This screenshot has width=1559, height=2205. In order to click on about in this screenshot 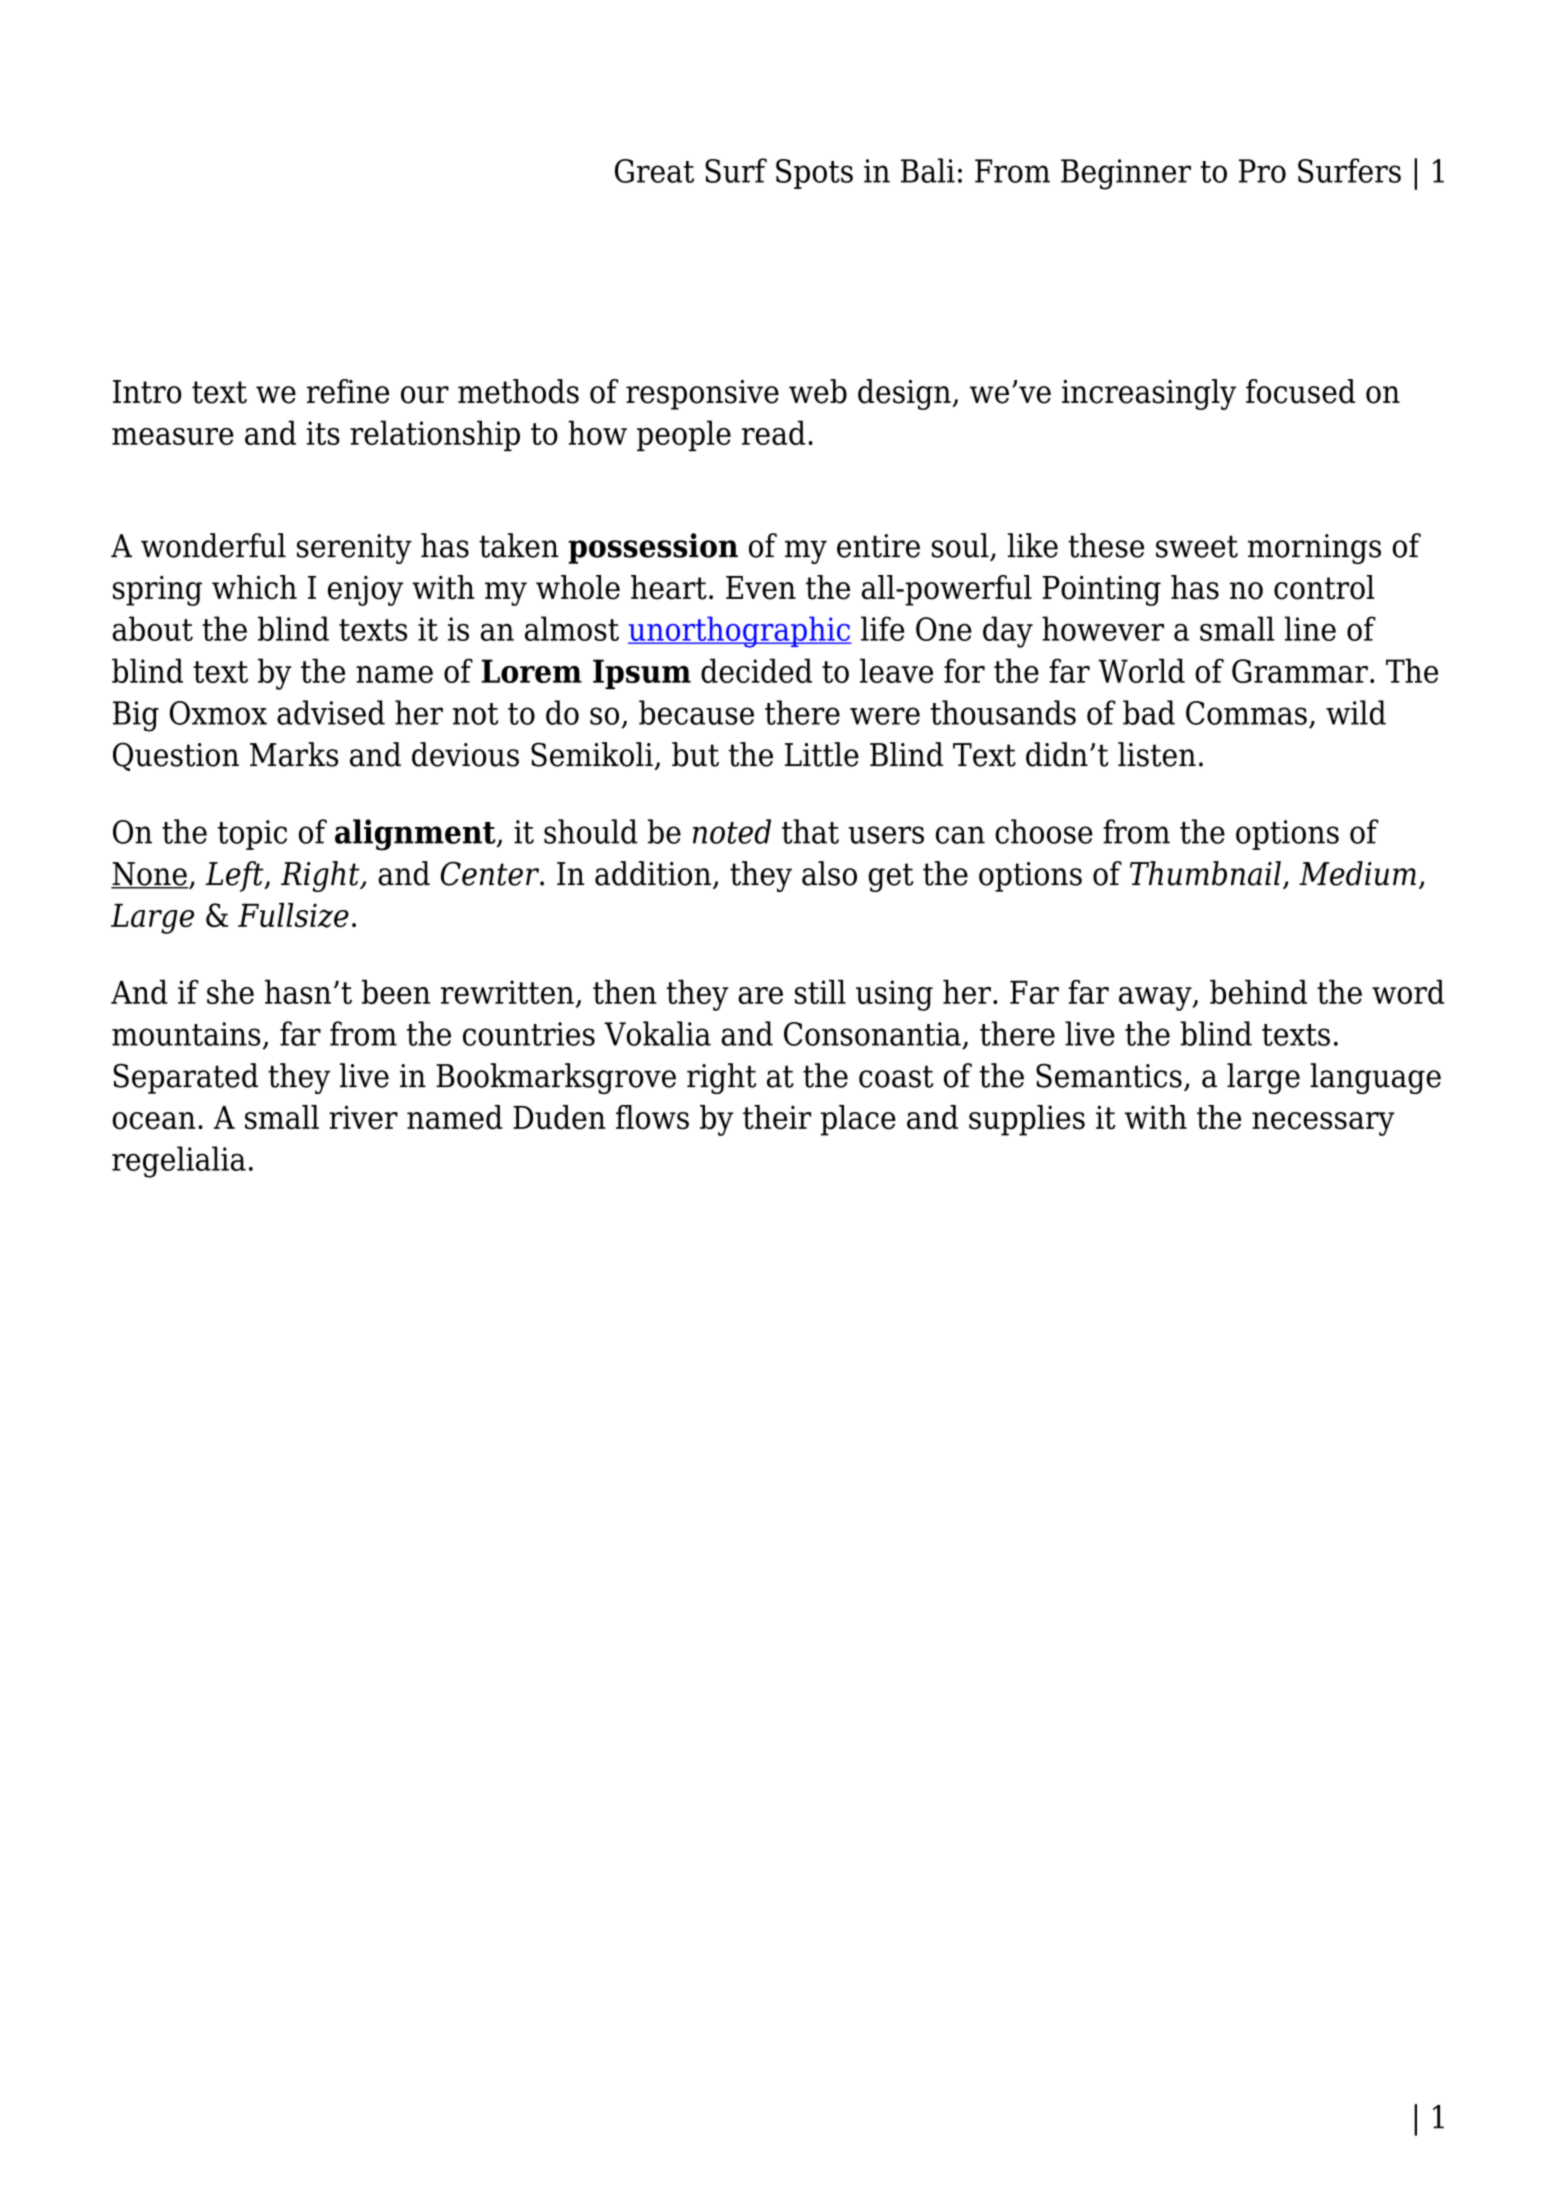, I will do `click(152, 628)`.
